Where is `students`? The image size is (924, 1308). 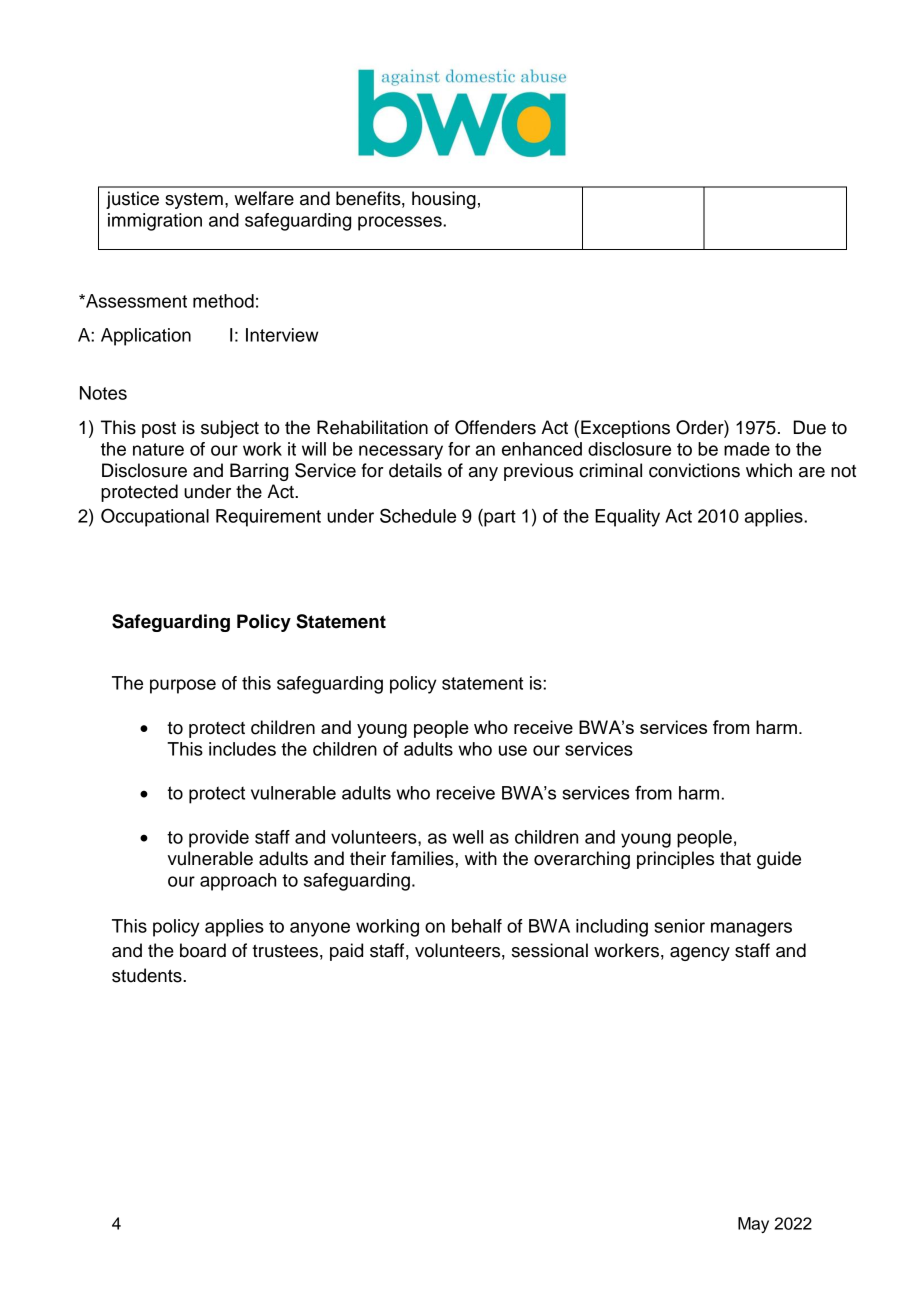 students is located at coordinates (148, 975).
